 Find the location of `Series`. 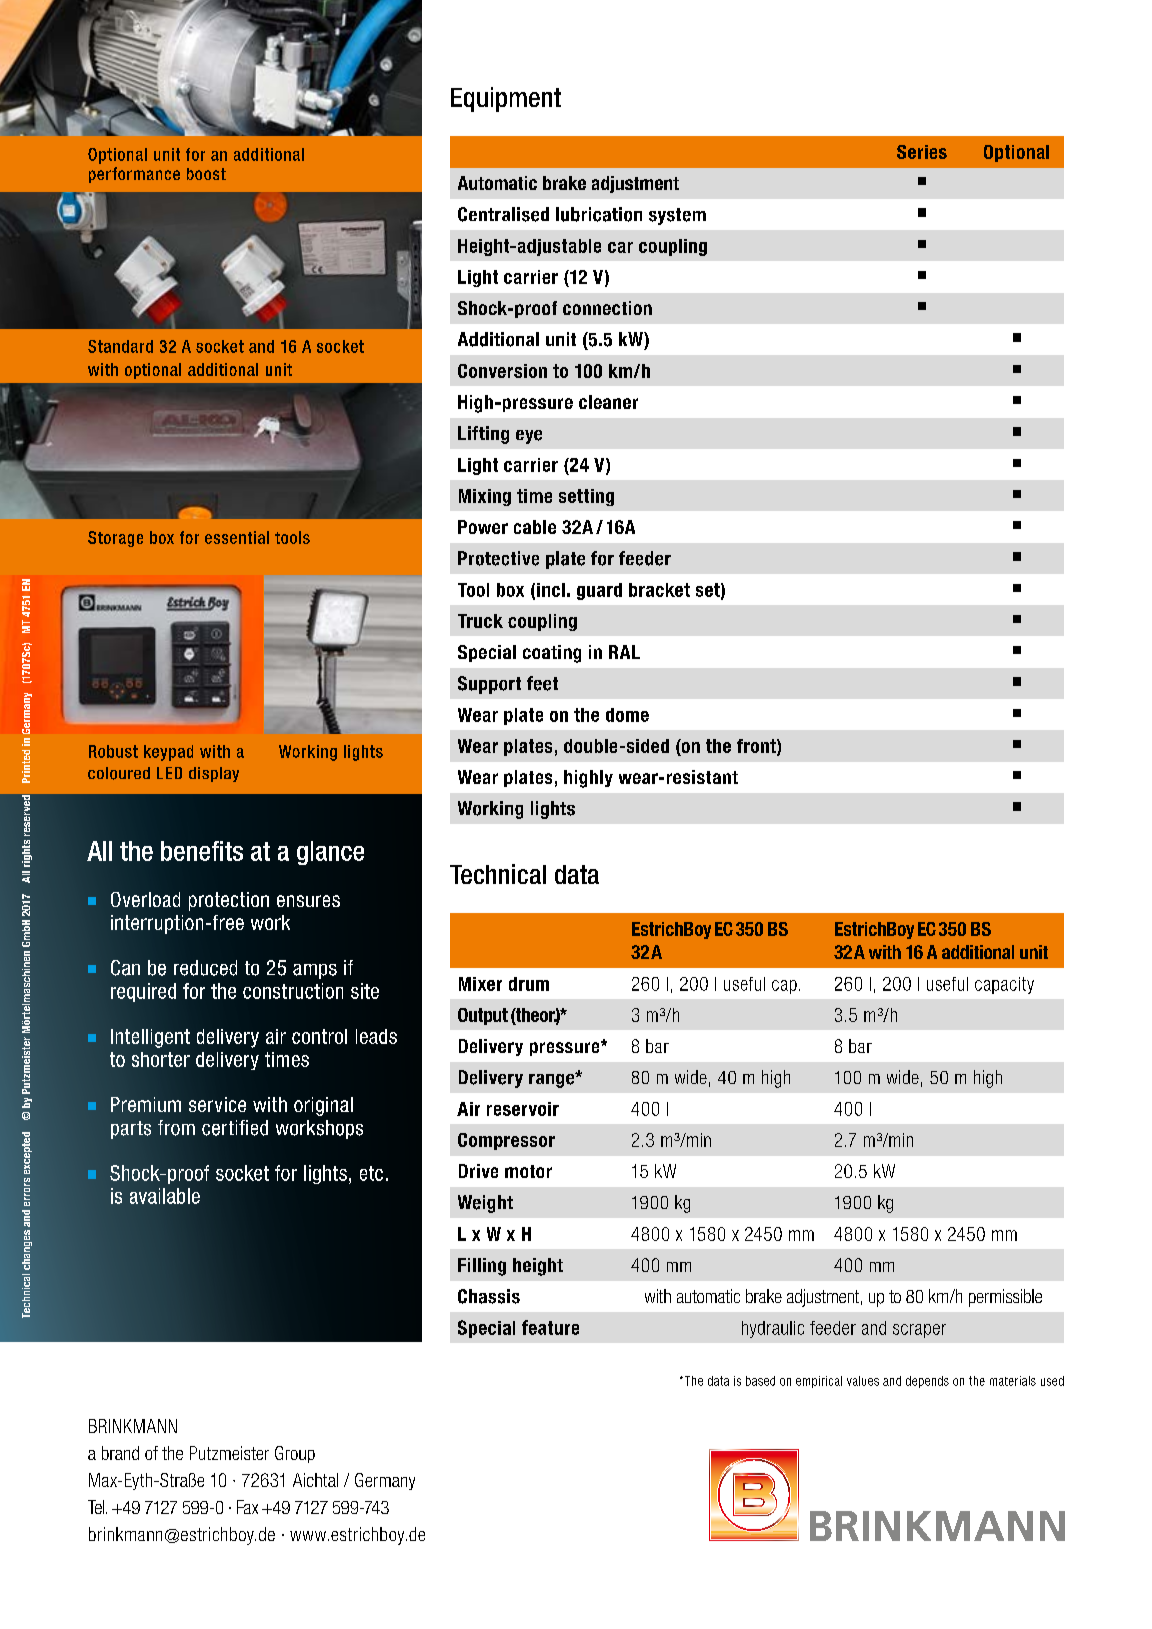

Series is located at coordinates (922, 152).
